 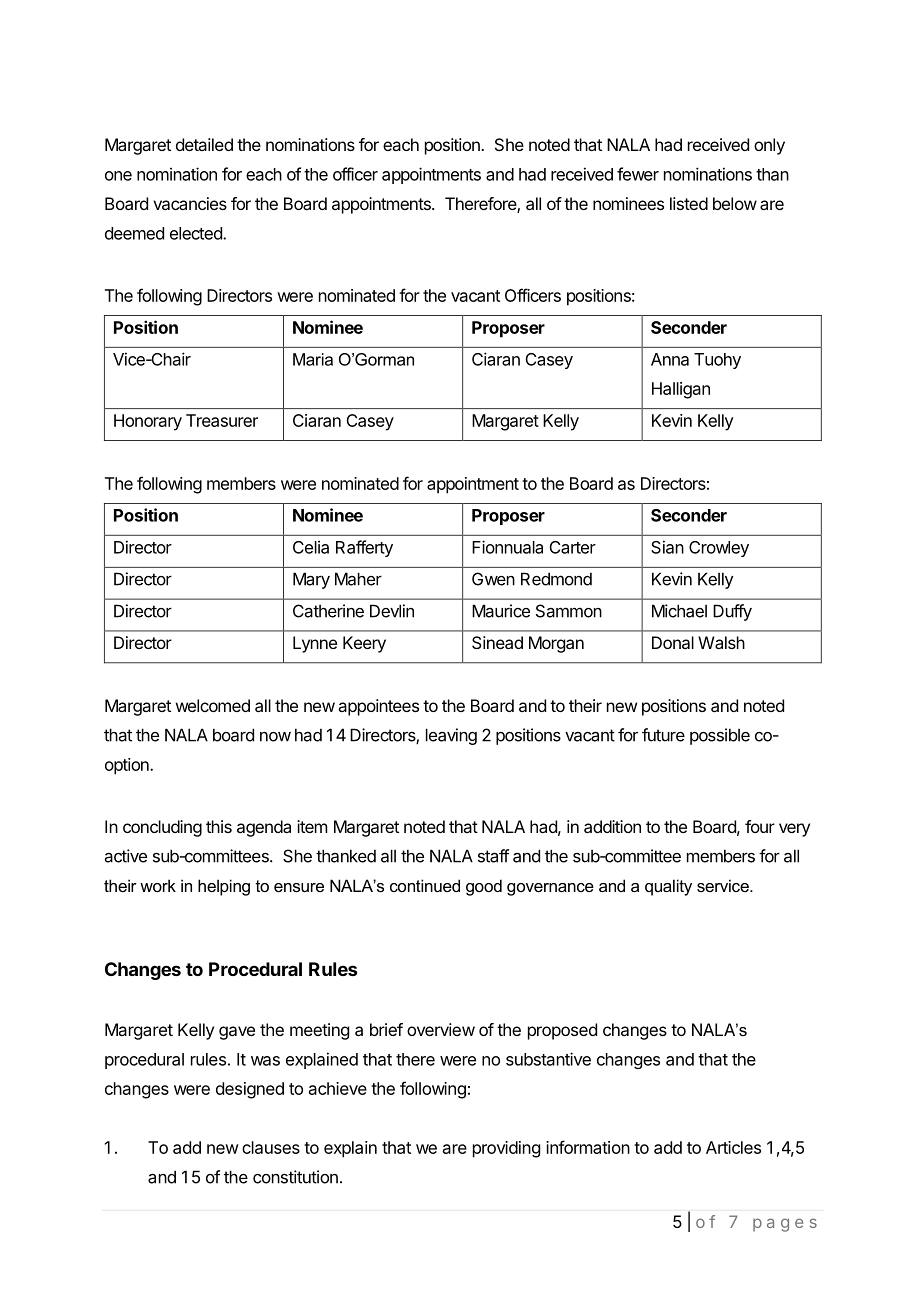 What do you see at coordinates (721, 642) in the screenshot?
I see `Walsh` at bounding box center [721, 642].
